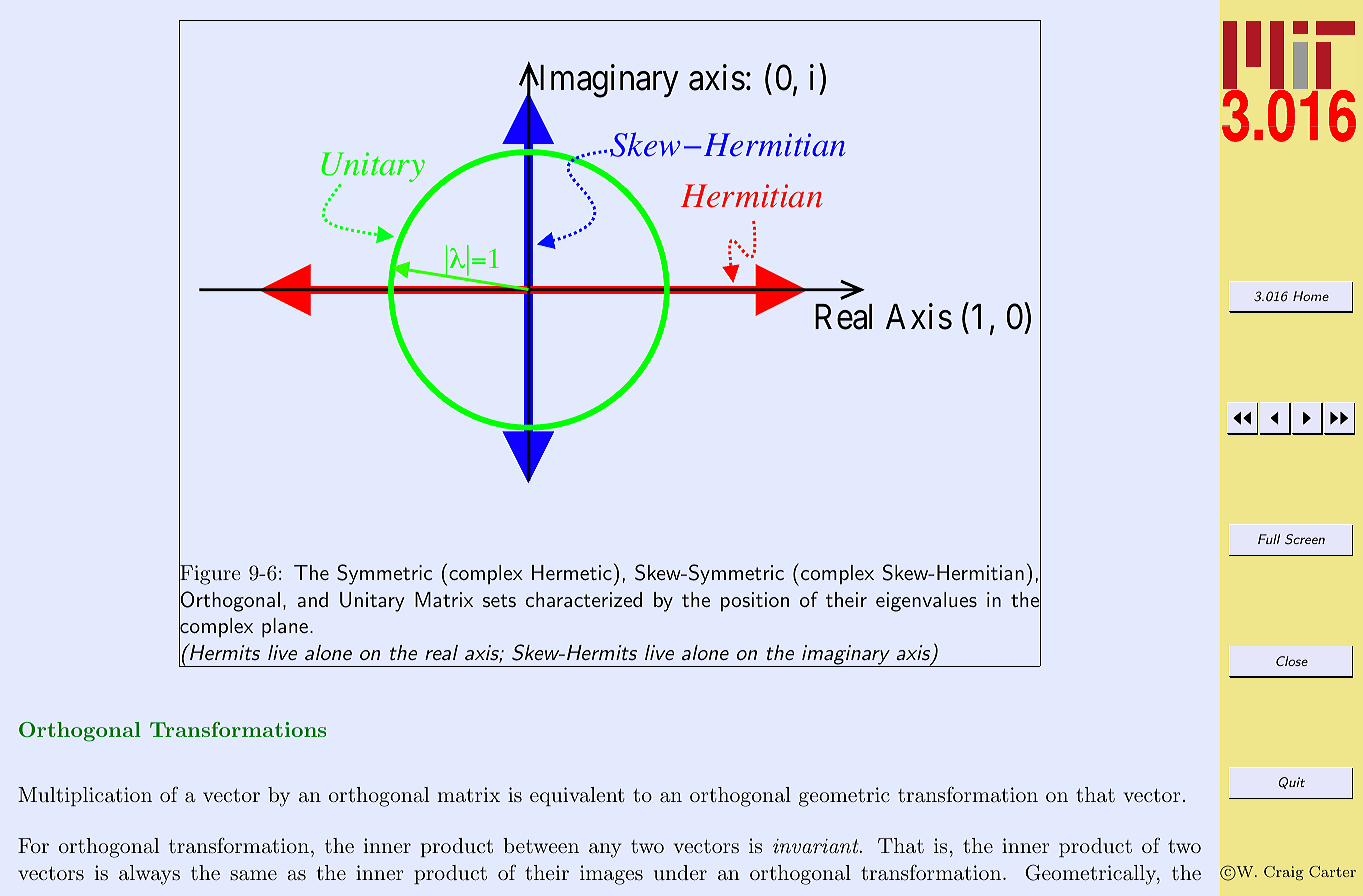 This screenshot has width=1363, height=896. Describe the element at coordinates (1292, 661) in the screenshot. I see `Close` at that location.
